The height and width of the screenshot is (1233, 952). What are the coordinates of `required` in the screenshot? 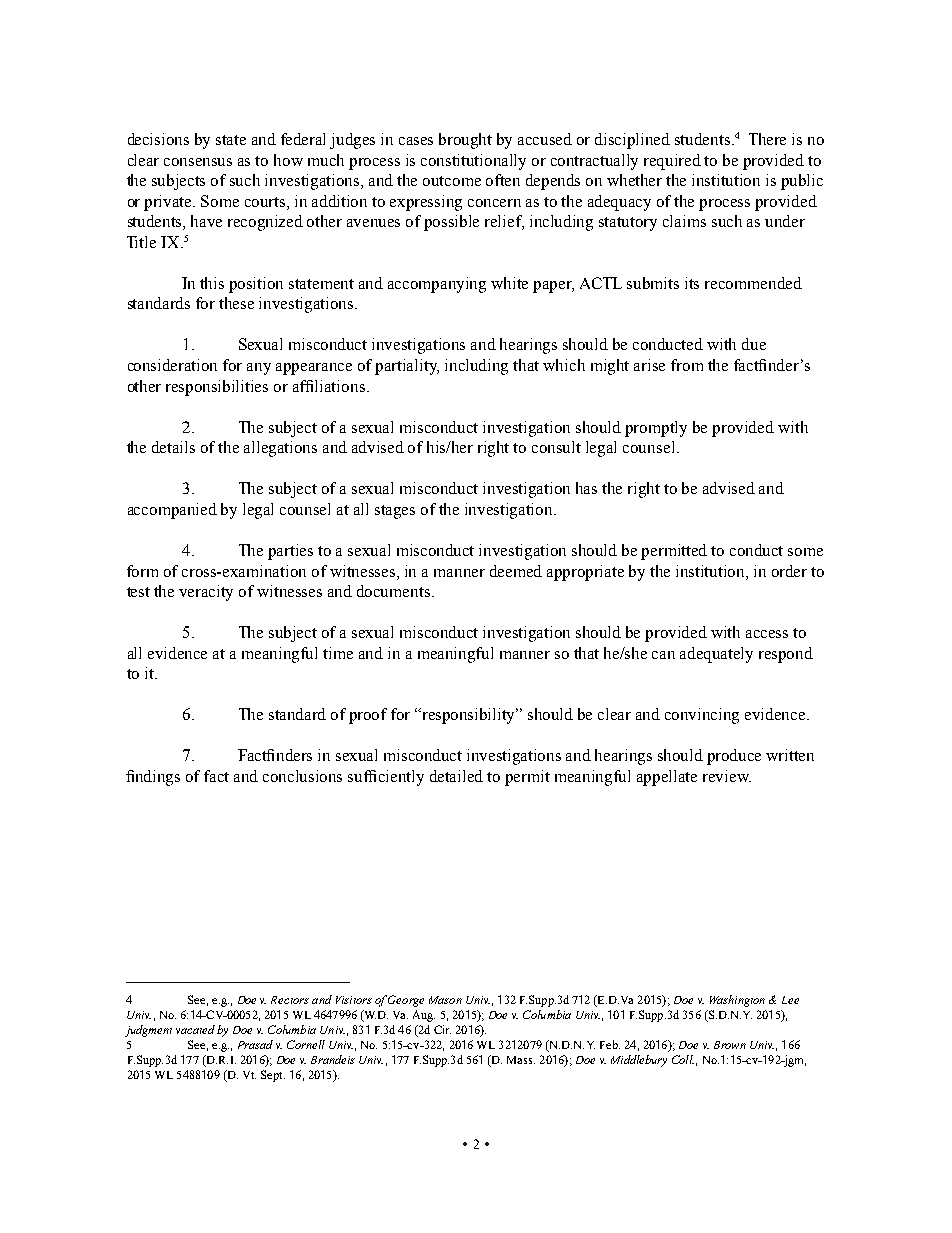 It's located at (672, 162).
